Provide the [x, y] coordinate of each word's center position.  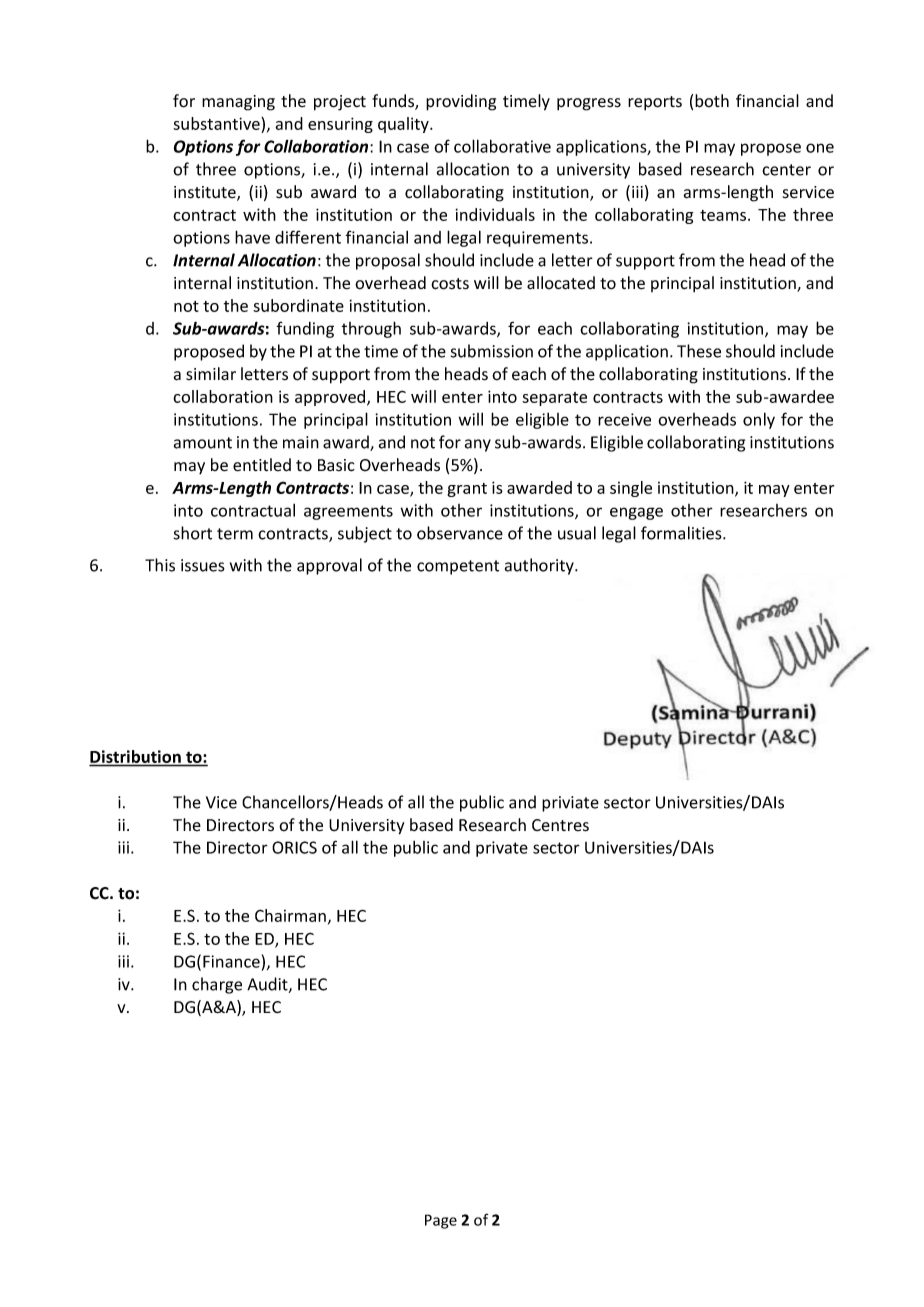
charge [217, 985]
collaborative [502, 146]
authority [540, 566]
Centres [560, 825]
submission [492, 351]
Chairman [290, 915]
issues [203, 565]
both [712, 101]
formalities [682, 533]
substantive [217, 123]
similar [211, 374]
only [759, 420]
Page [441, 1221]
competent [458, 567]
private [502, 849]
